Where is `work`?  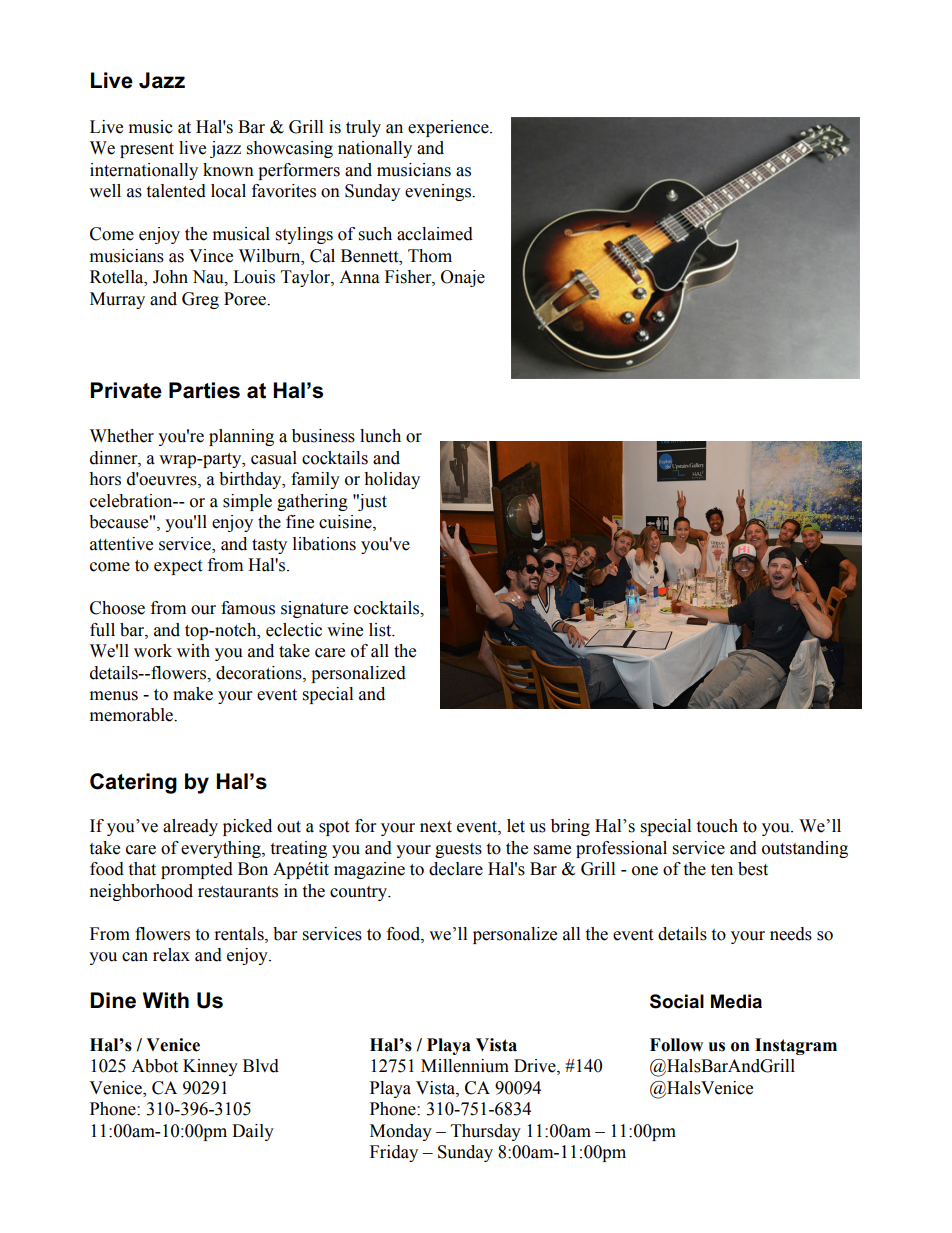
work is located at coordinates (153, 651).
